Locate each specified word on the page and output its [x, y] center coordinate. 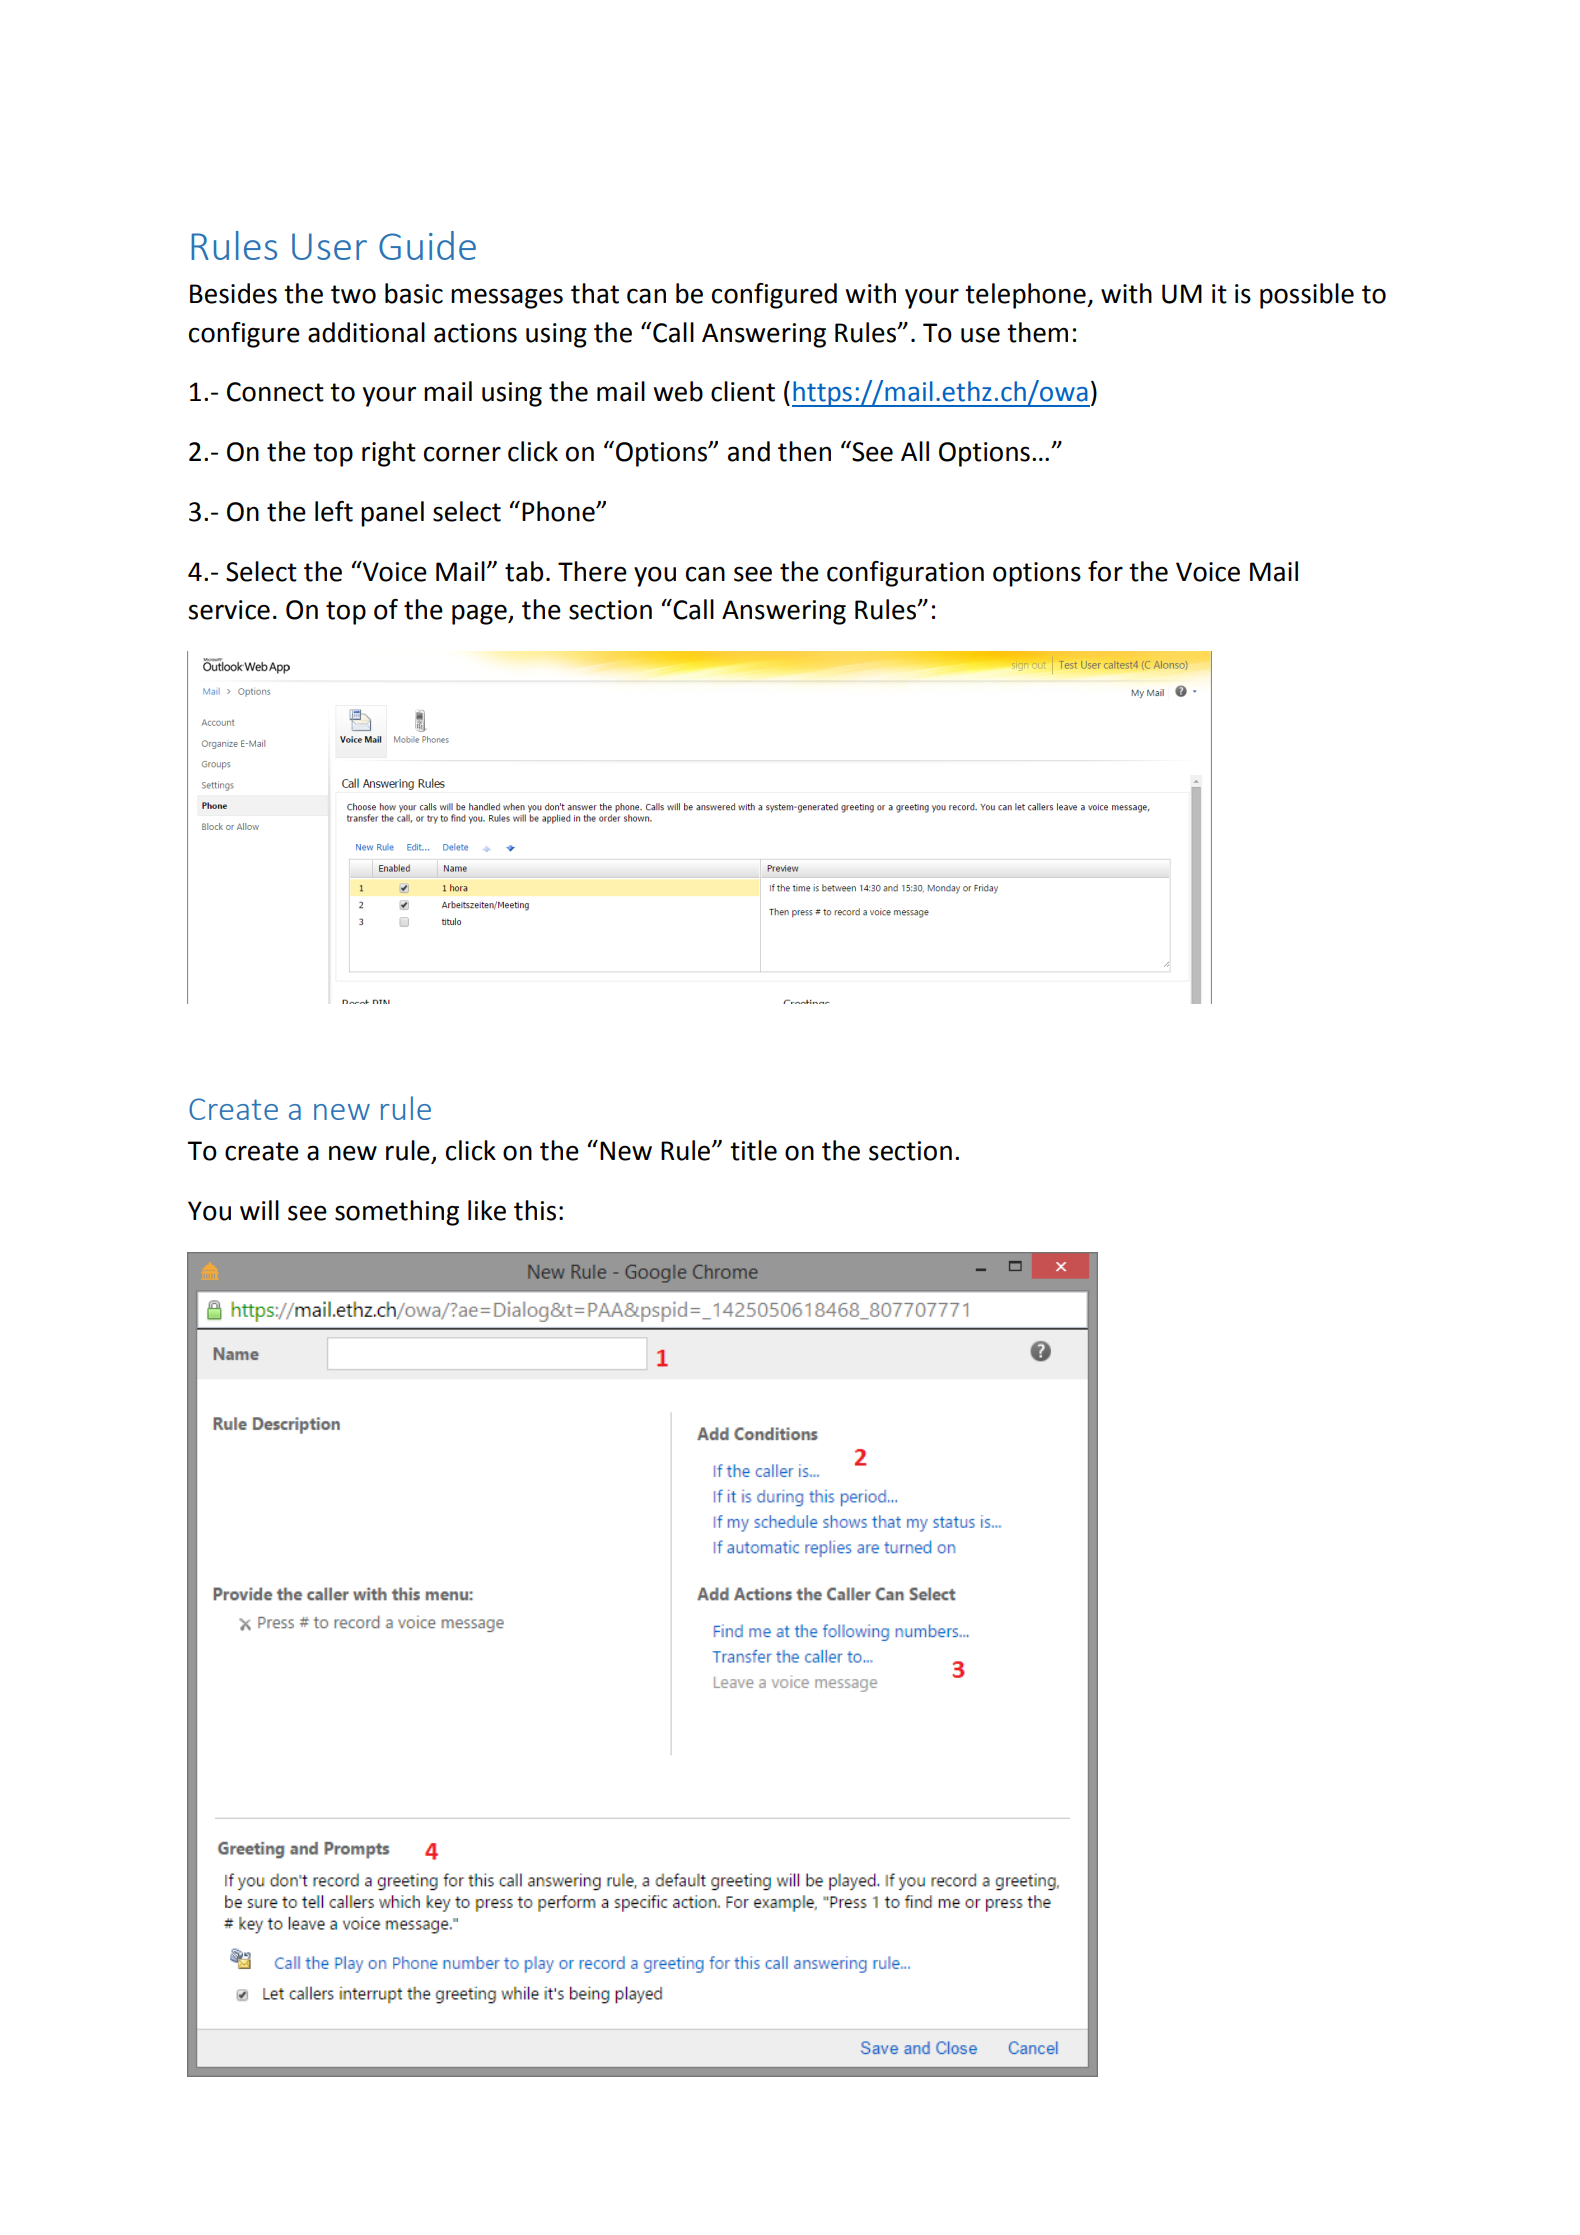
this [535, 1210]
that [595, 293]
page [480, 614]
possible [1307, 296]
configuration [905, 574]
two [353, 294]
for [1105, 571]
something [397, 1213]
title [753, 1150]
